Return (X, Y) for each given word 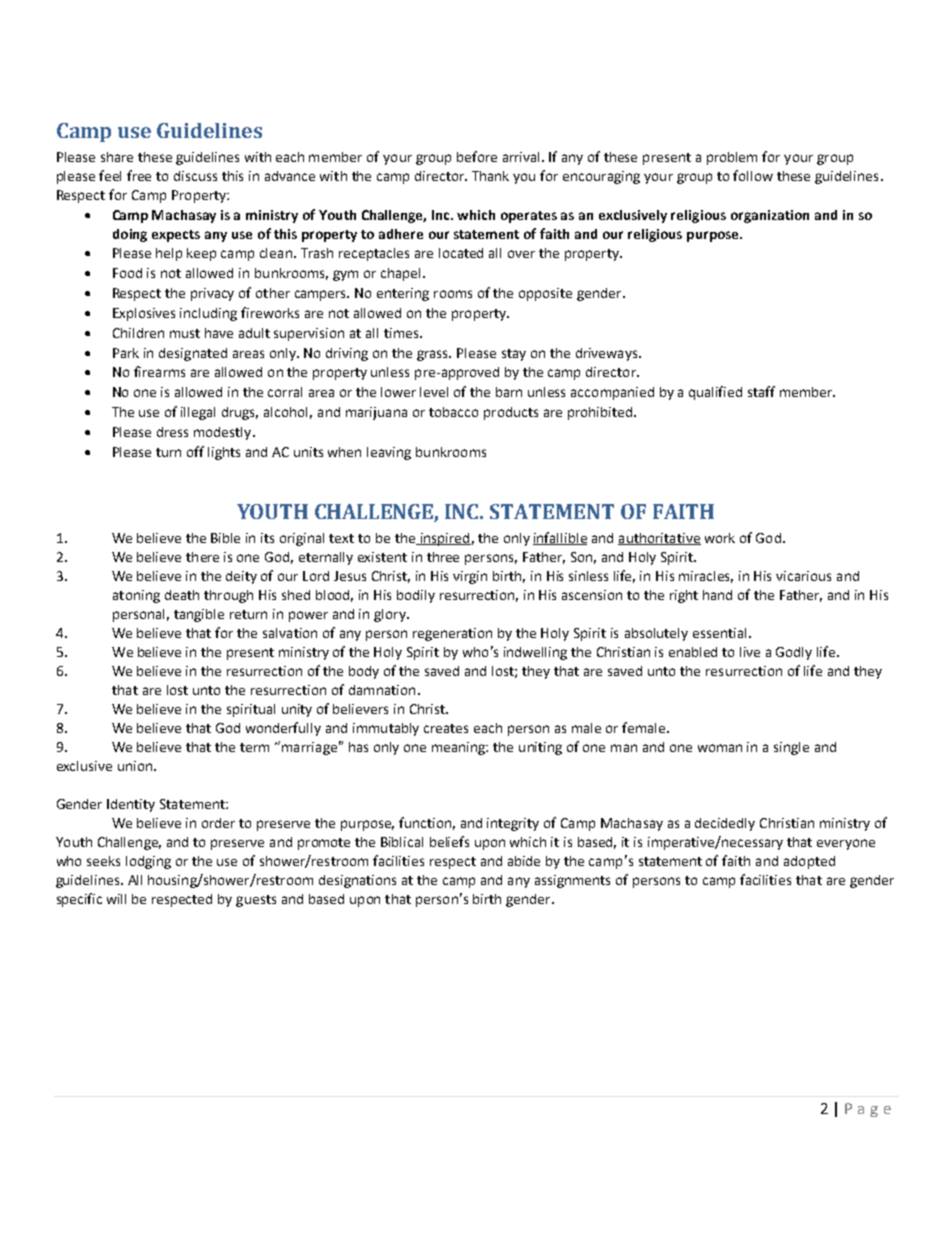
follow (753, 175)
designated (193, 354)
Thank (490, 176)
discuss (195, 176)
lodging (148, 862)
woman (720, 748)
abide (524, 861)
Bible (225, 538)
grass (434, 355)
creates (446, 728)
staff (761, 391)
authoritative (659, 539)
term (254, 747)
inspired (444, 539)
